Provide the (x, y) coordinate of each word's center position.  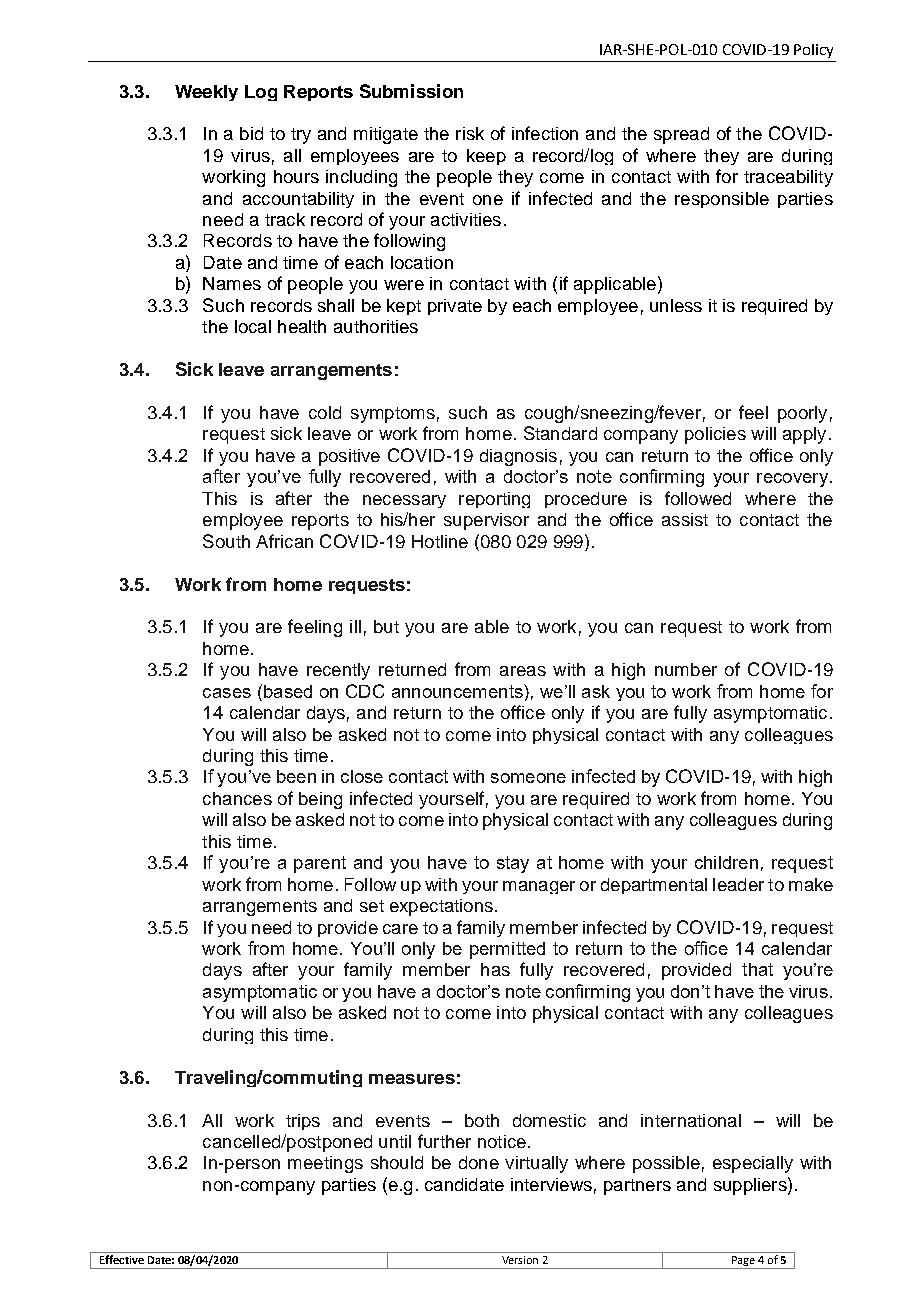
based (288, 691)
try (301, 136)
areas (523, 671)
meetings (325, 1164)
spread (681, 135)
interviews (551, 1184)
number (686, 669)
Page (743, 1262)
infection (545, 133)
